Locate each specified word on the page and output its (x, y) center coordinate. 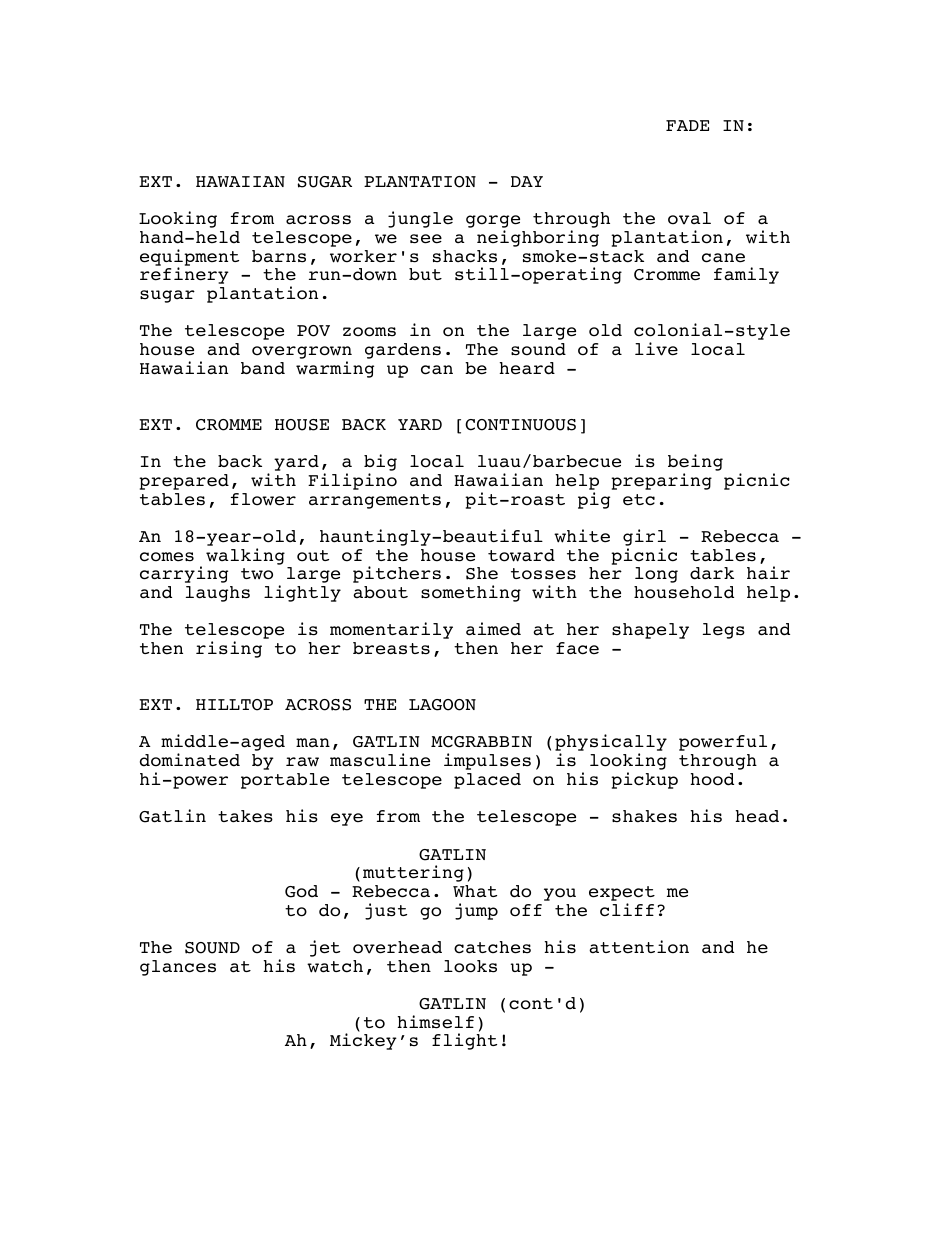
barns (279, 256)
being (695, 464)
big (380, 464)
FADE (687, 125)
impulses (487, 761)
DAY (527, 181)
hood (712, 779)
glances (178, 968)
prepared (184, 482)
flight (464, 1041)
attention (639, 947)
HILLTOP (234, 705)
